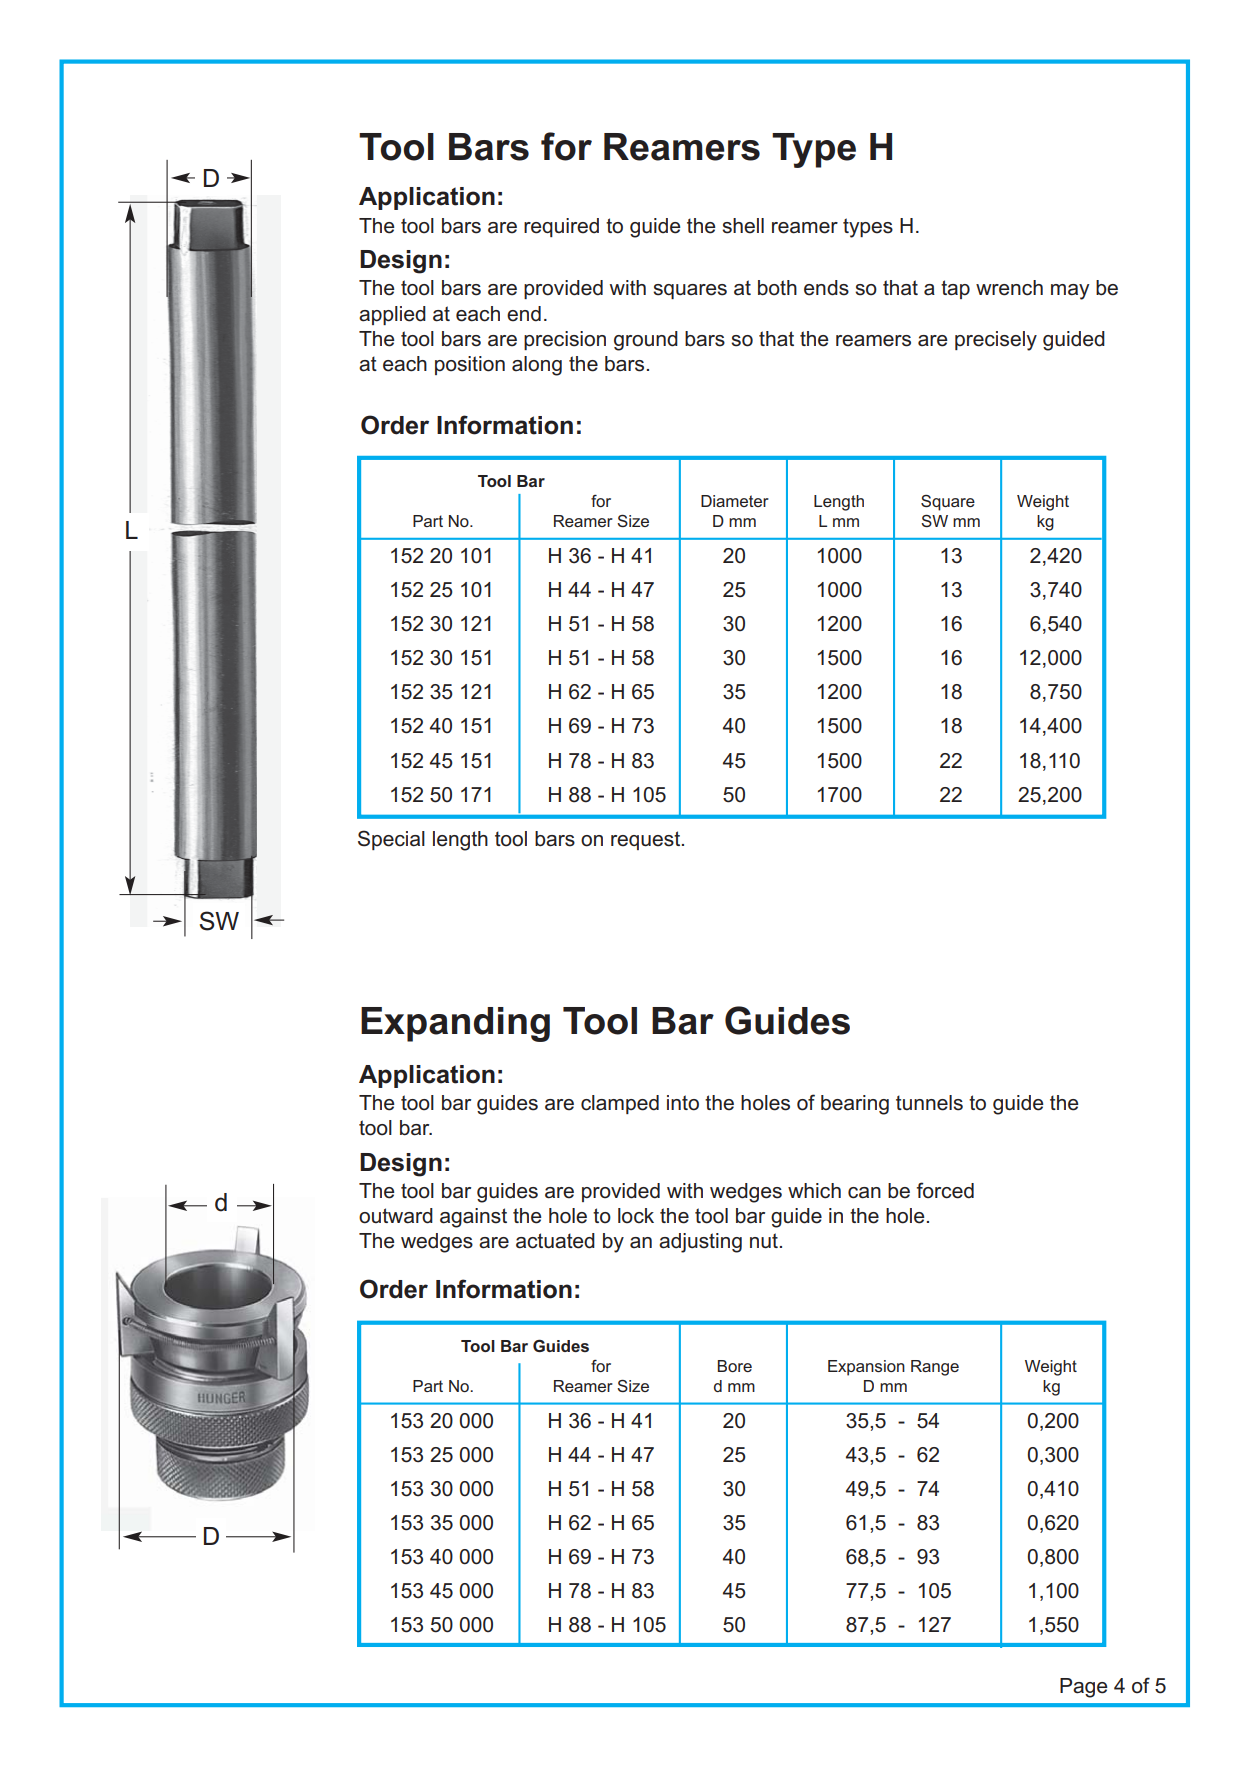  What do you see at coordinates (473, 1218) in the page?
I see `against` at bounding box center [473, 1218].
